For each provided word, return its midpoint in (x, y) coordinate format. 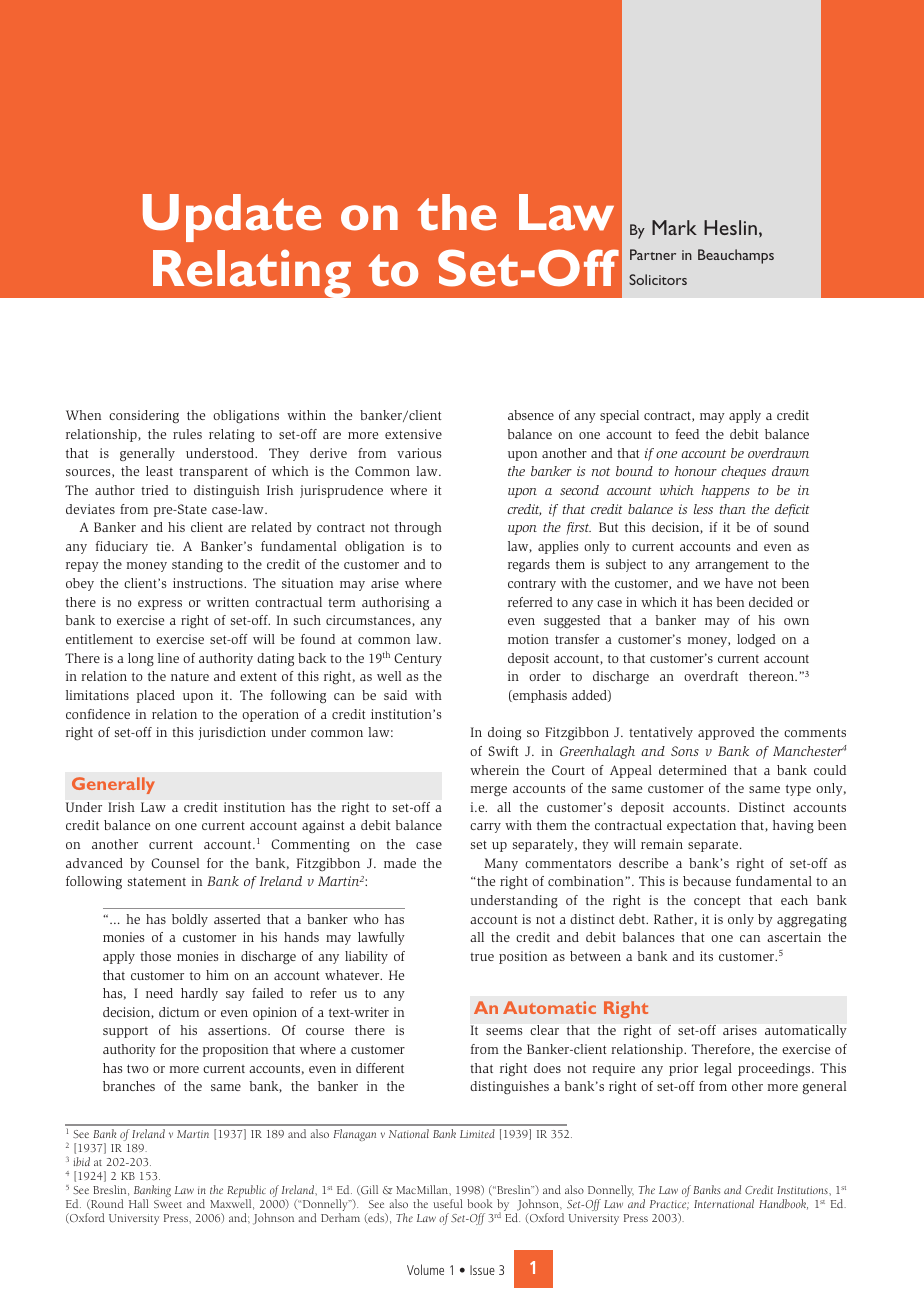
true (482, 957)
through (418, 529)
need (159, 993)
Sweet (168, 1204)
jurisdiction (232, 733)
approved (726, 733)
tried (155, 490)
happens (726, 491)
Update (232, 218)
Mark (674, 227)
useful (448, 1203)
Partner (653, 254)
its (706, 956)
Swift (503, 751)
